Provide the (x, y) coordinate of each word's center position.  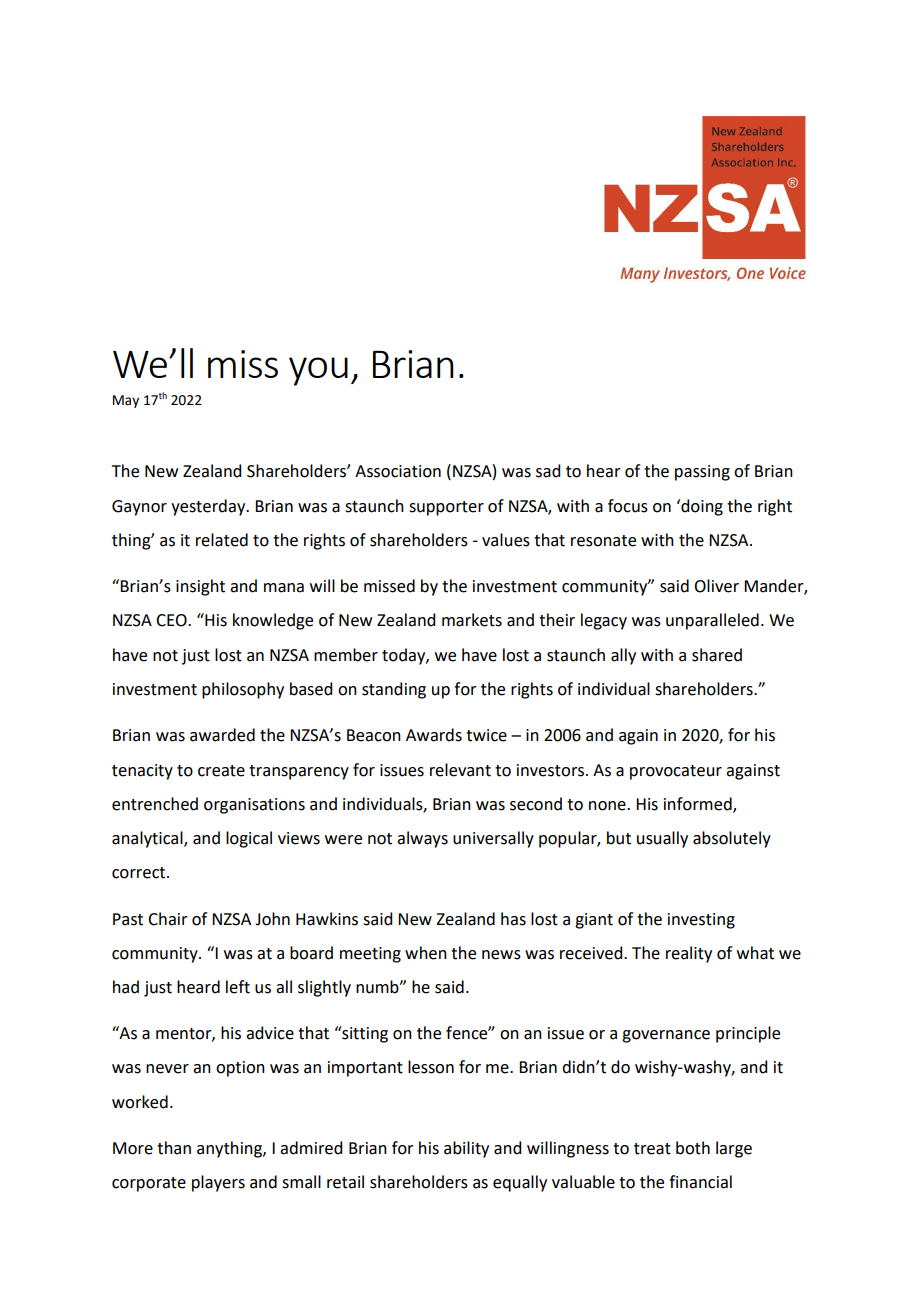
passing (702, 473)
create (221, 771)
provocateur (676, 772)
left (238, 987)
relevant (460, 770)
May (126, 401)
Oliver (716, 586)
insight (200, 587)
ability (466, 1149)
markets (472, 620)
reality (689, 954)
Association (398, 471)
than (174, 1148)
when (426, 953)
